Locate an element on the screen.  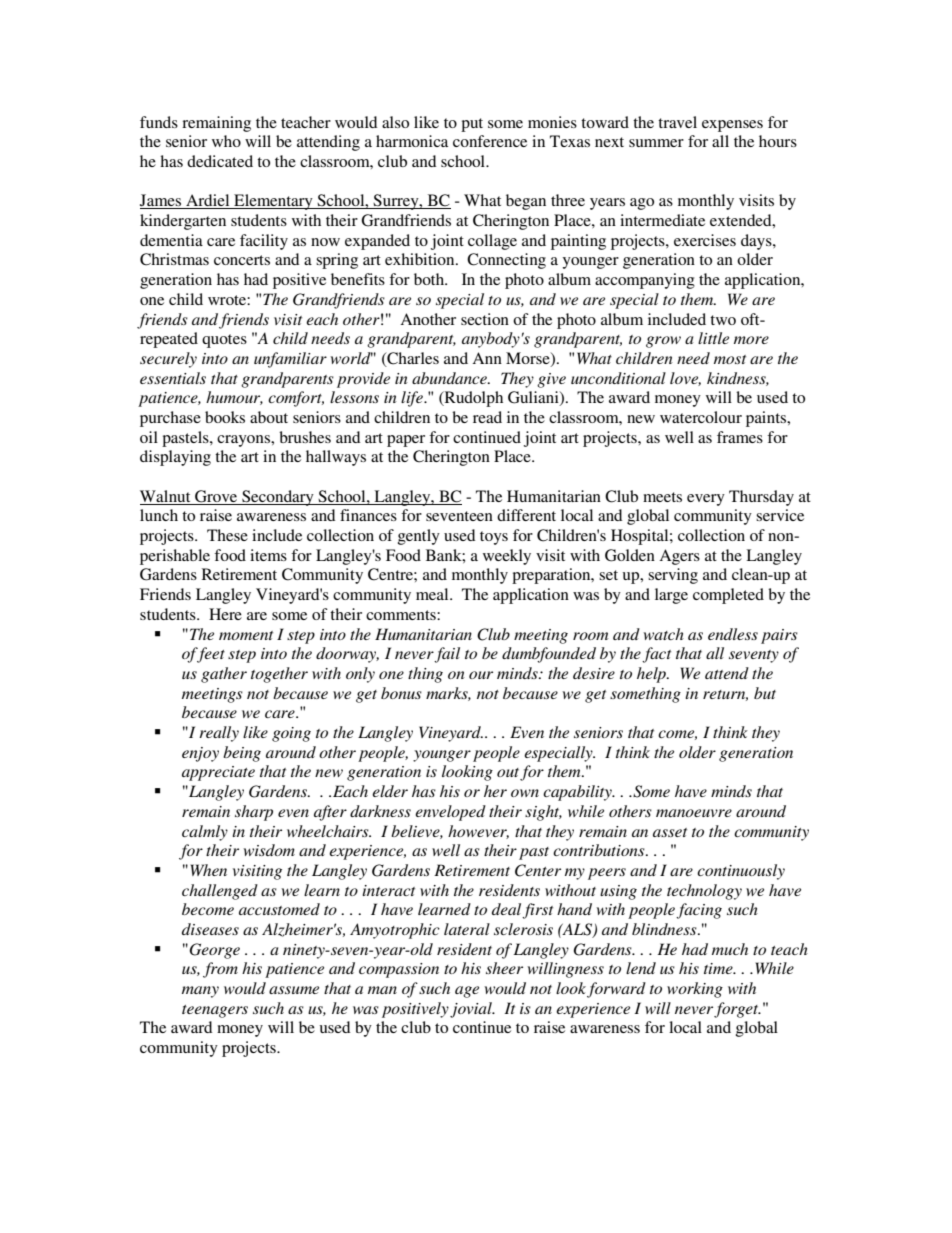
expenses is located at coordinates (732, 126).
